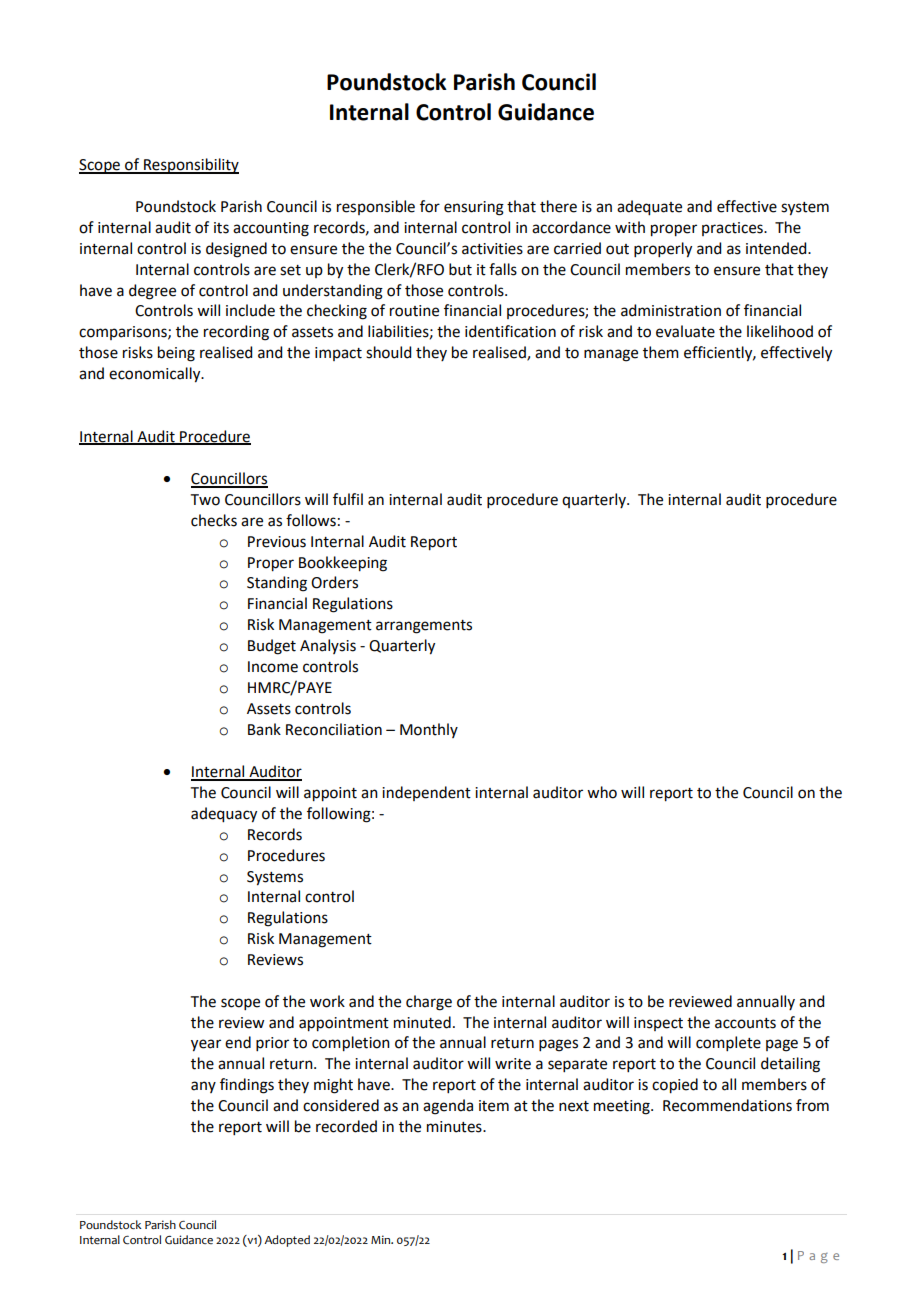 The width and height of the page is (924, 1308). Describe the element at coordinates (733, 229) in the page. I see `practices` at that location.
